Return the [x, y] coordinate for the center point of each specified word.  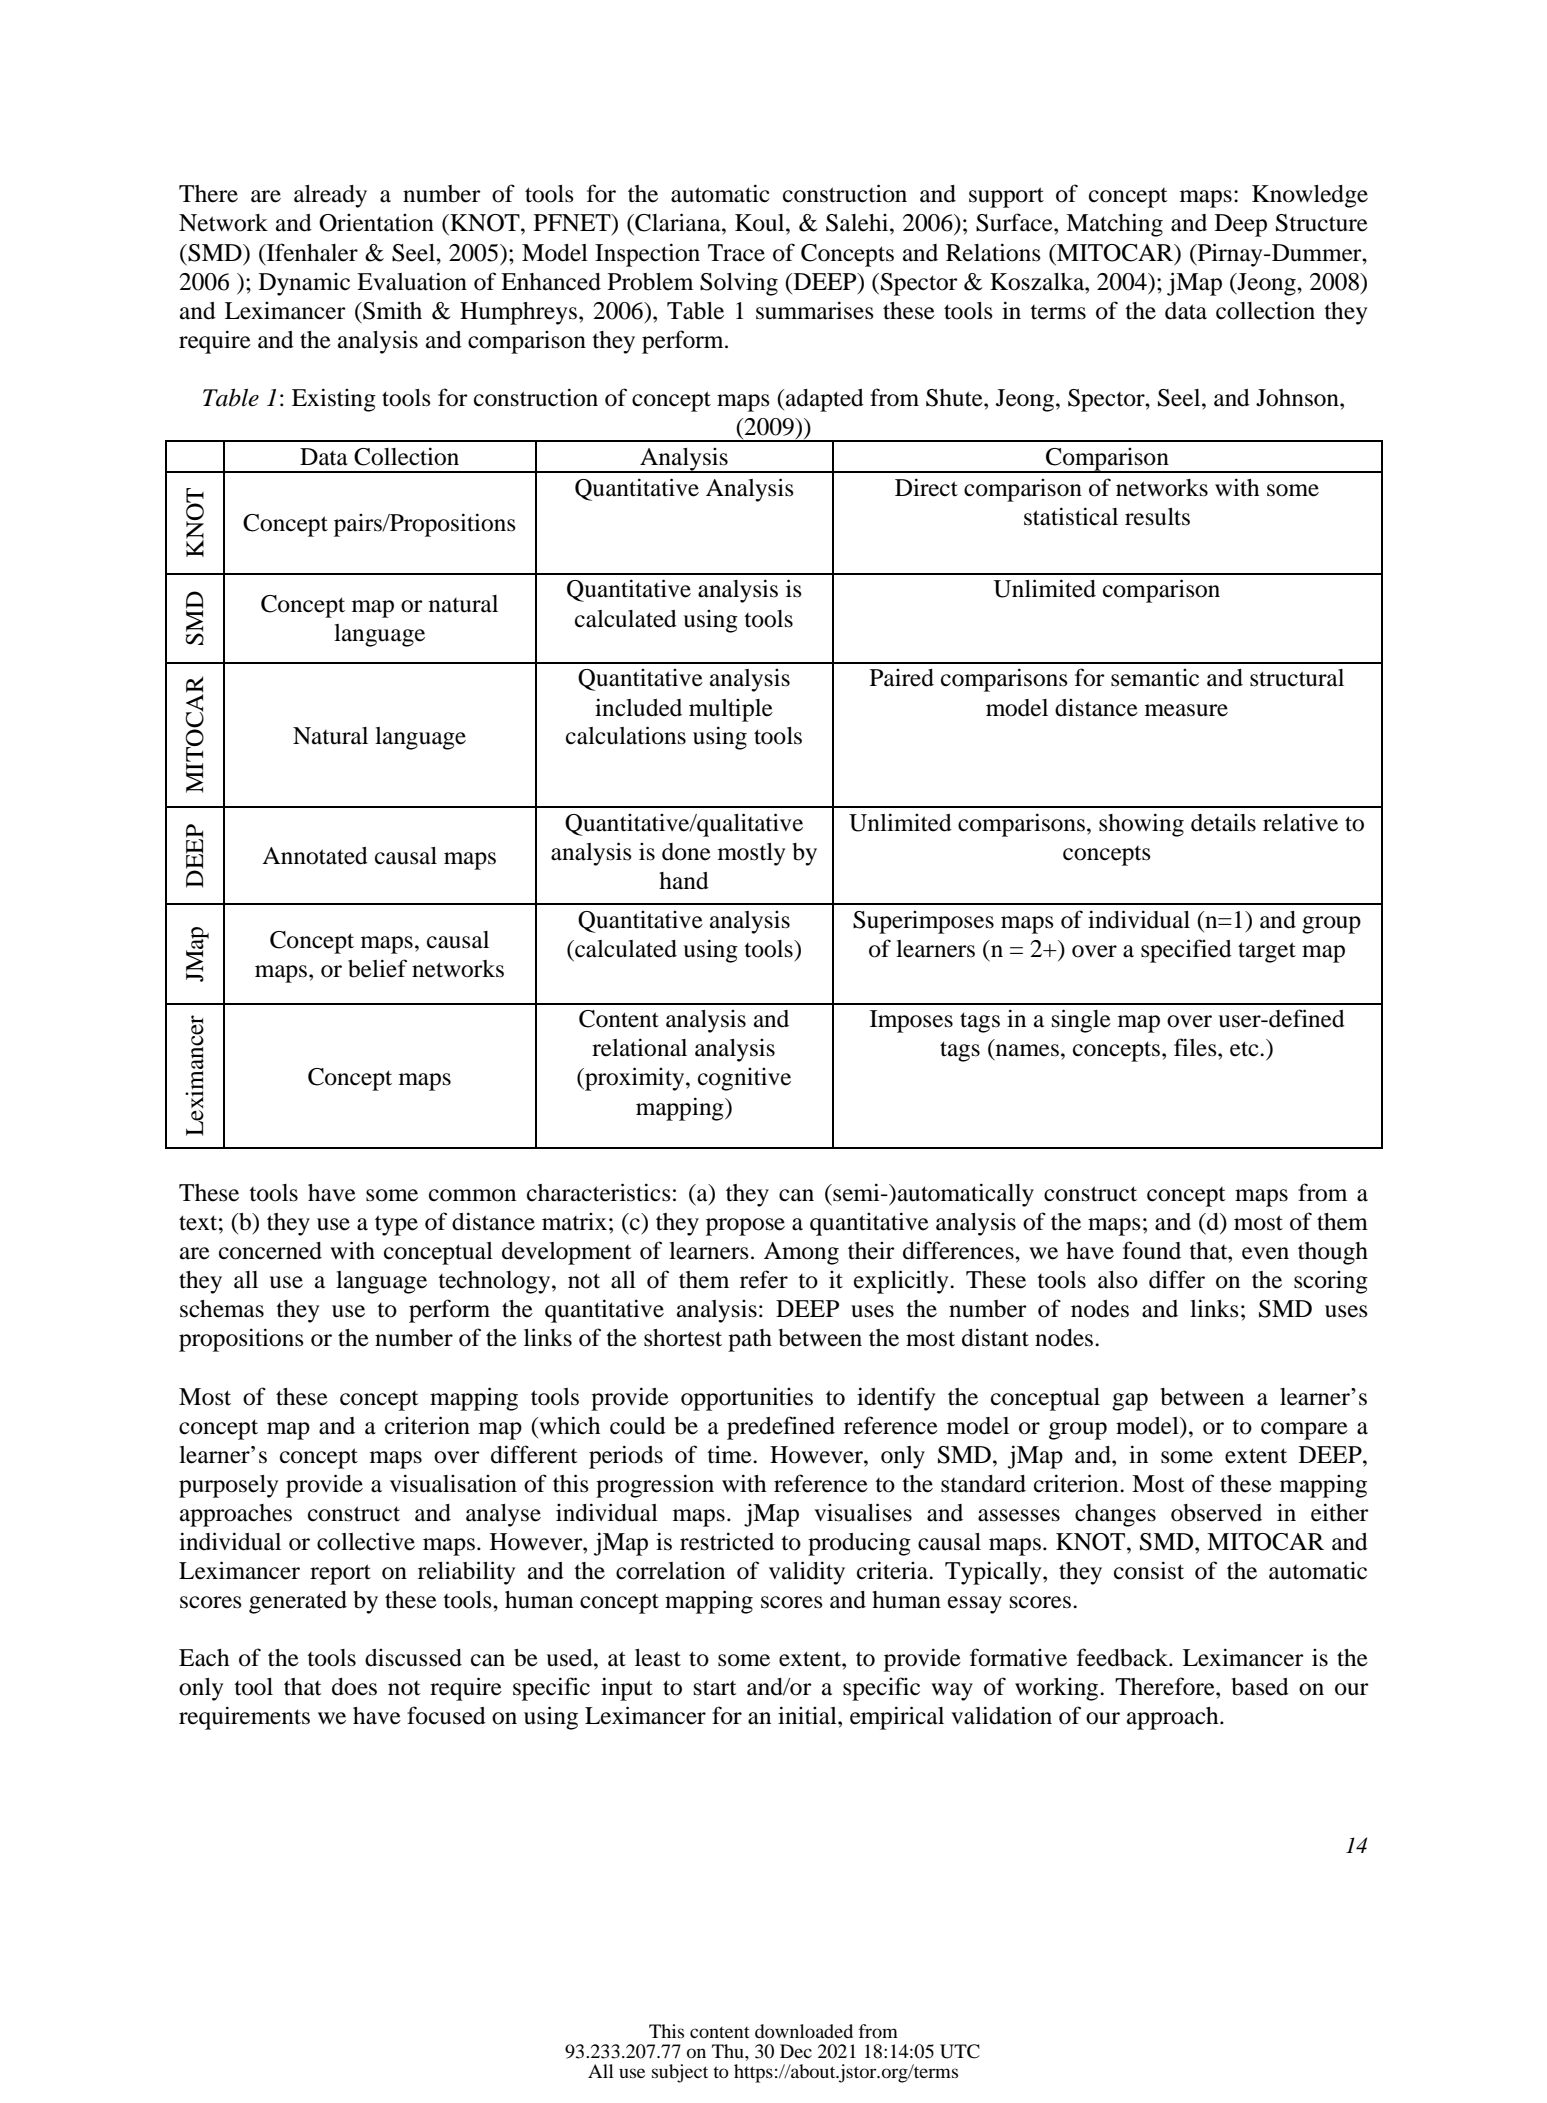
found [1152, 1250]
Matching [1114, 225]
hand [684, 881]
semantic [1155, 678]
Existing [334, 400]
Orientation [376, 223]
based [1260, 1687]
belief [377, 968]
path [750, 1340]
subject [680, 2073]
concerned [270, 1251]
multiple [731, 710]
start [715, 1688]
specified [1186, 951]
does [354, 1687]
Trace [736, 253]
